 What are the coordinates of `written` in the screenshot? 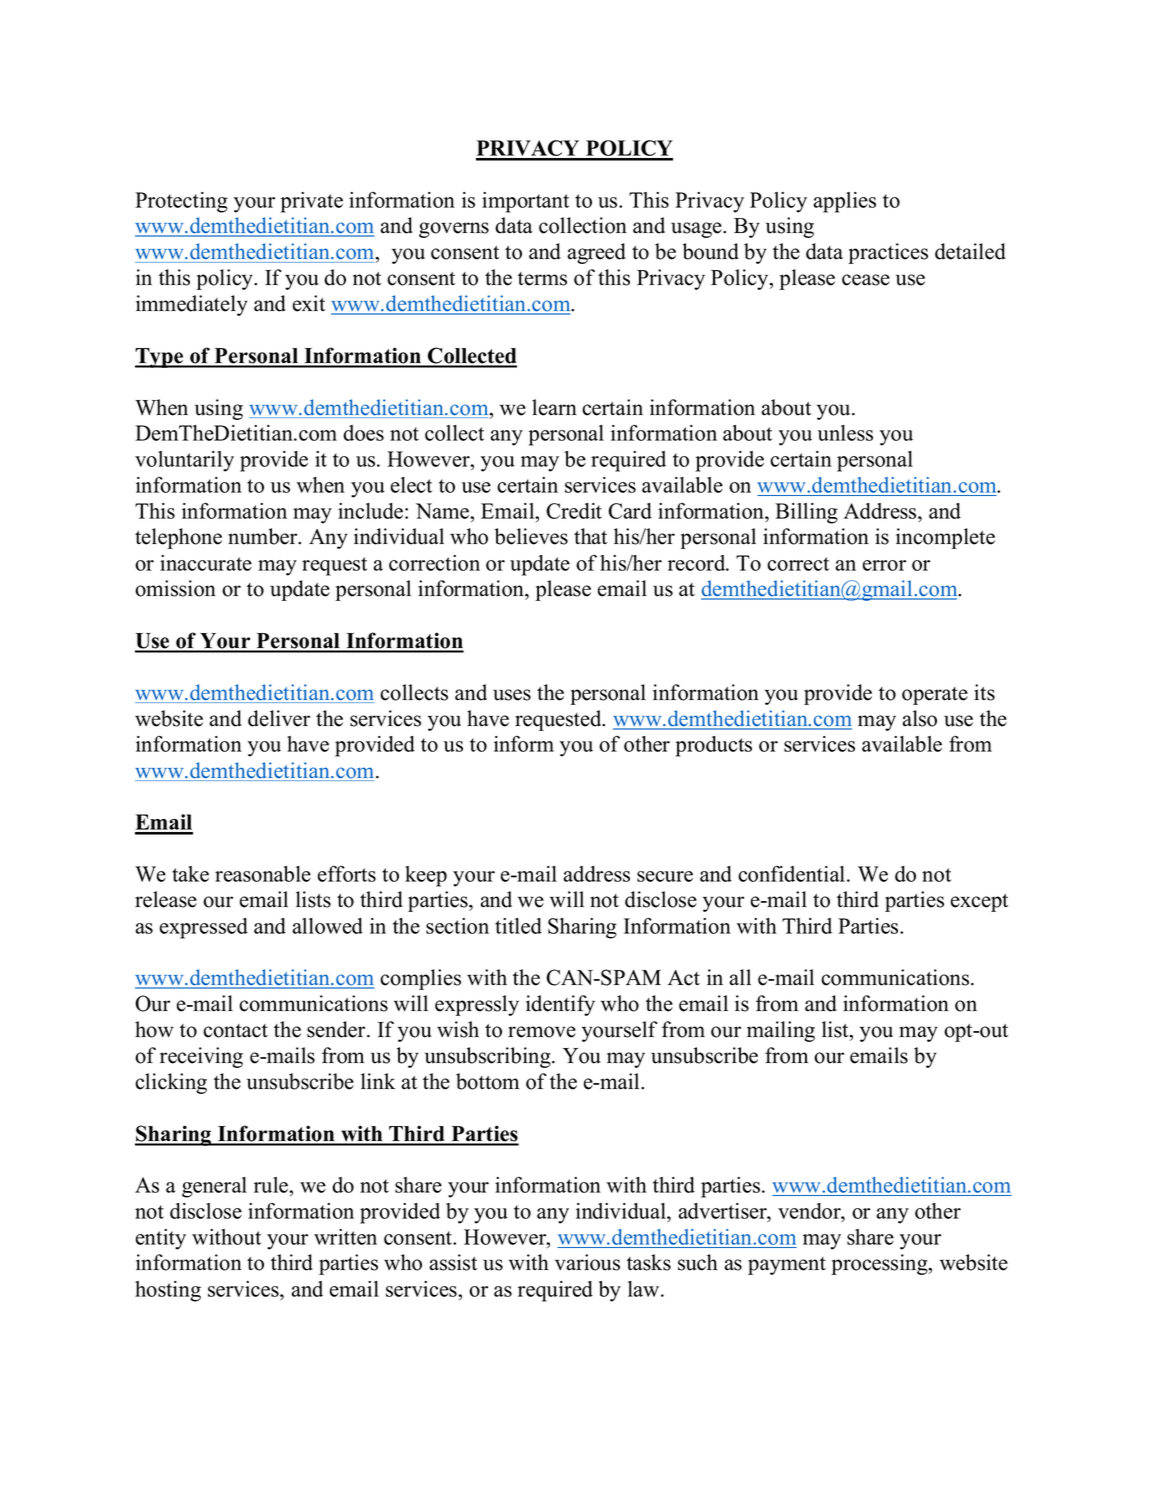 It's located at (345, 1237).
